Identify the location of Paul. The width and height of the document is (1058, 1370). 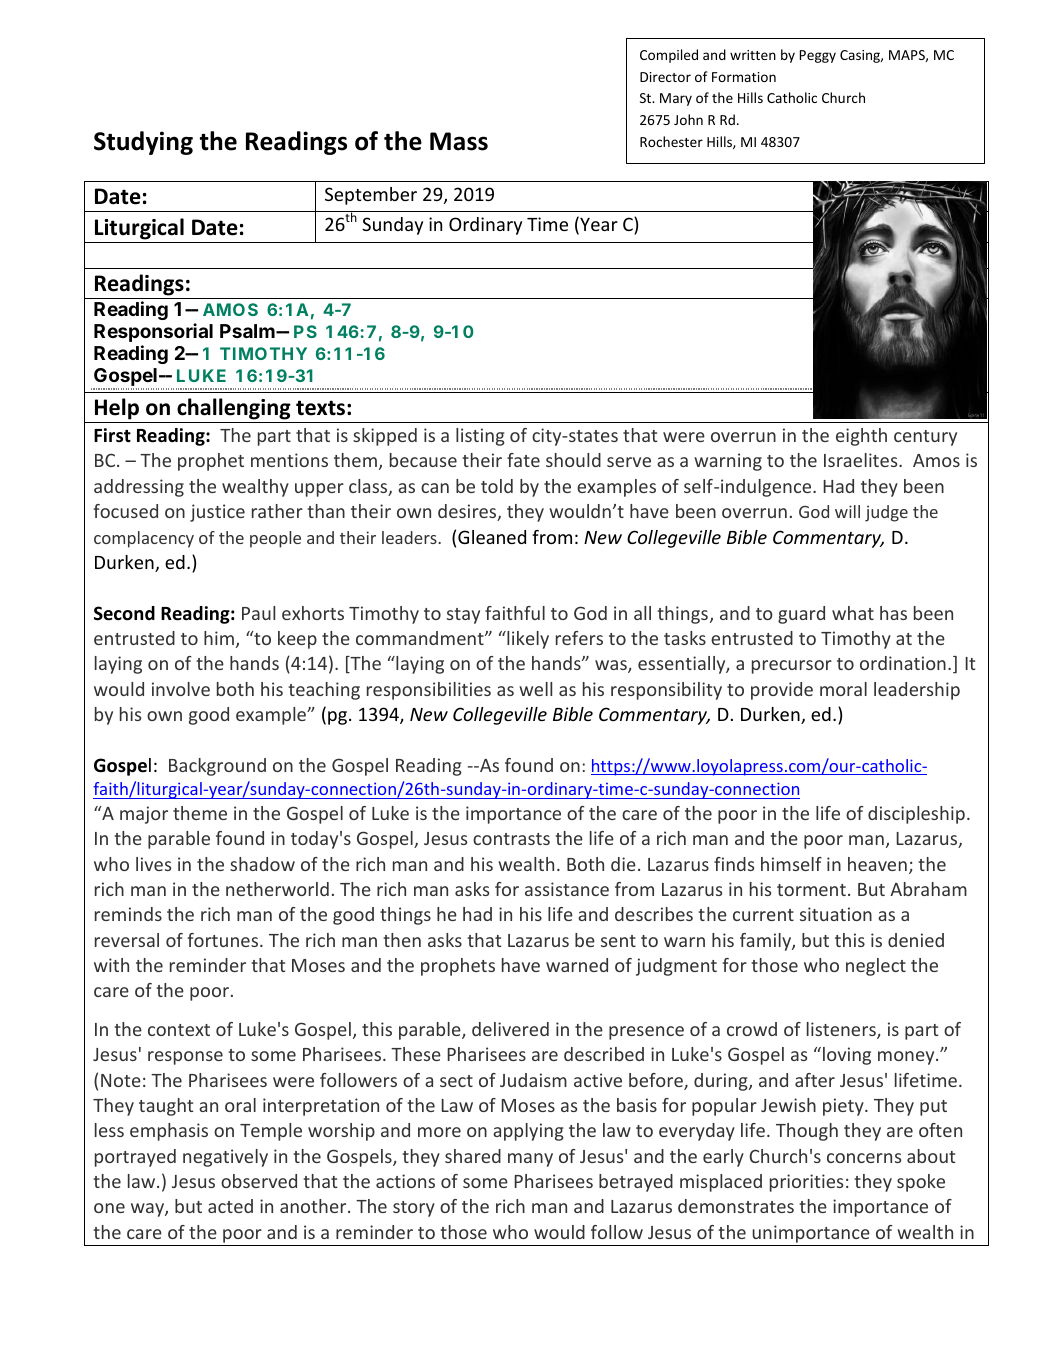
(258, 613).
